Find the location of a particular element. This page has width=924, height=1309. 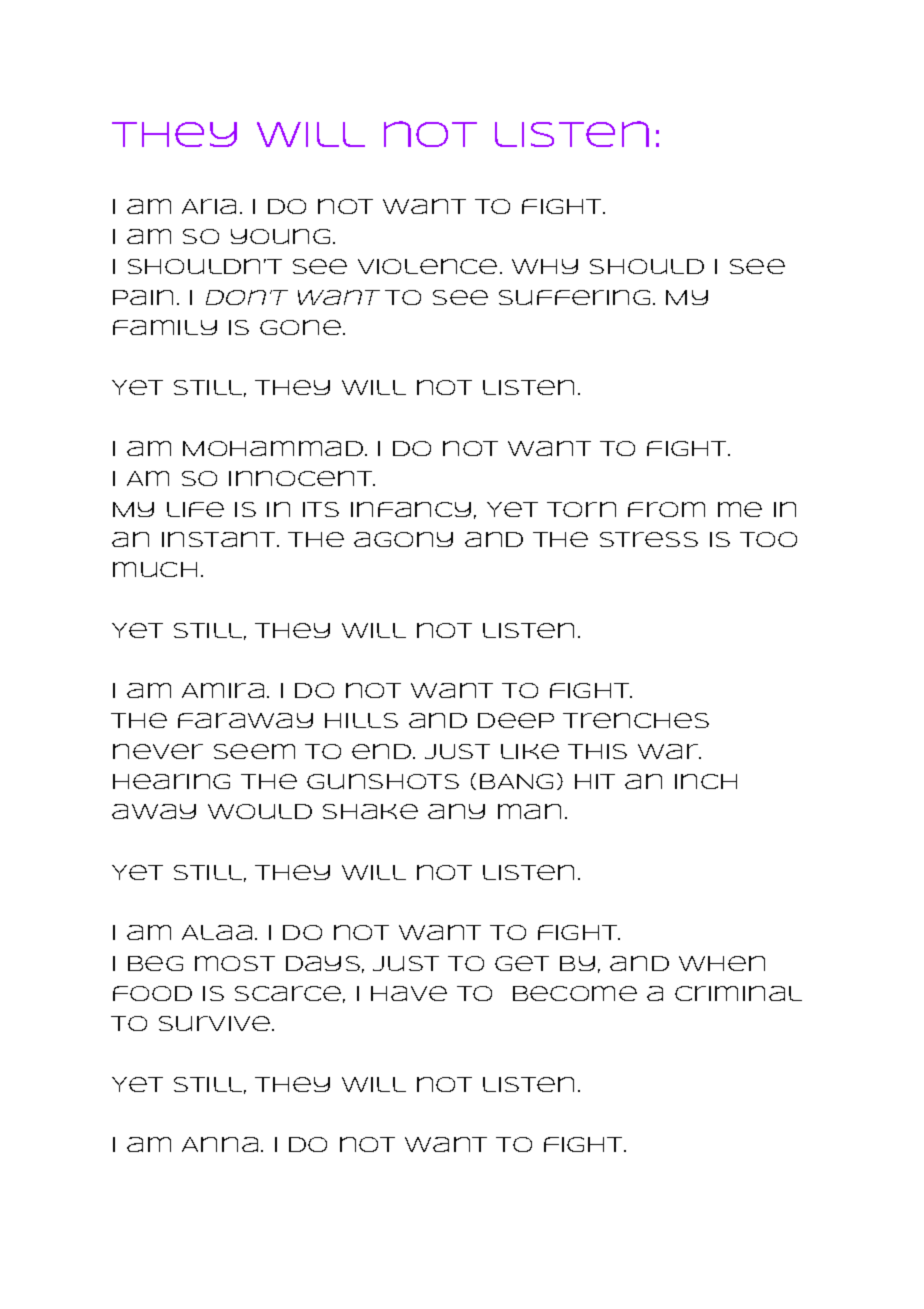

violence is located at coordinates (427, 266).
